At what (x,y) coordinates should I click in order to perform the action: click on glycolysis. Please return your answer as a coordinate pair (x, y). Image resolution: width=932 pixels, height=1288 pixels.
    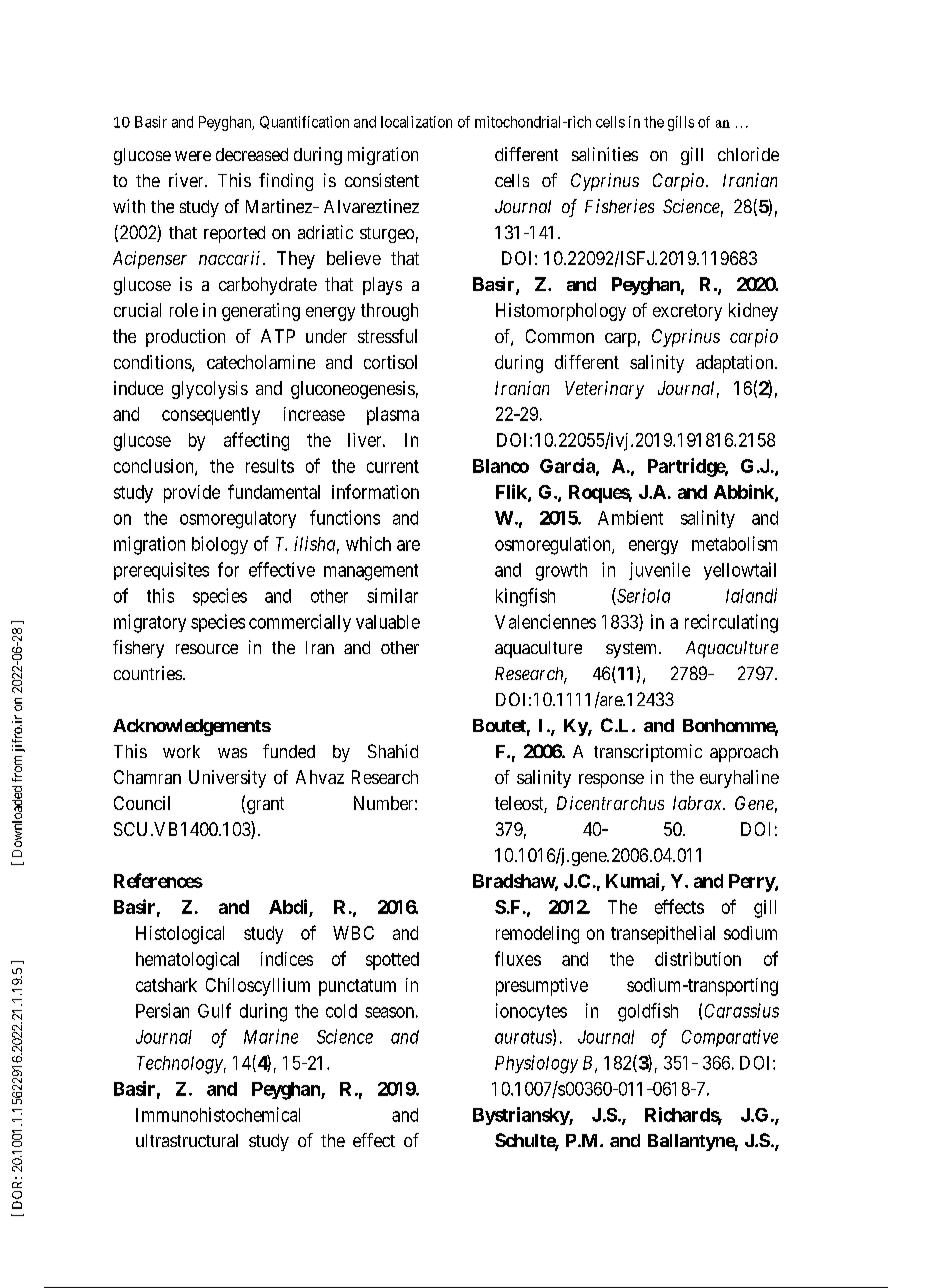
    Looking at the image, I should click on (210, 390).
